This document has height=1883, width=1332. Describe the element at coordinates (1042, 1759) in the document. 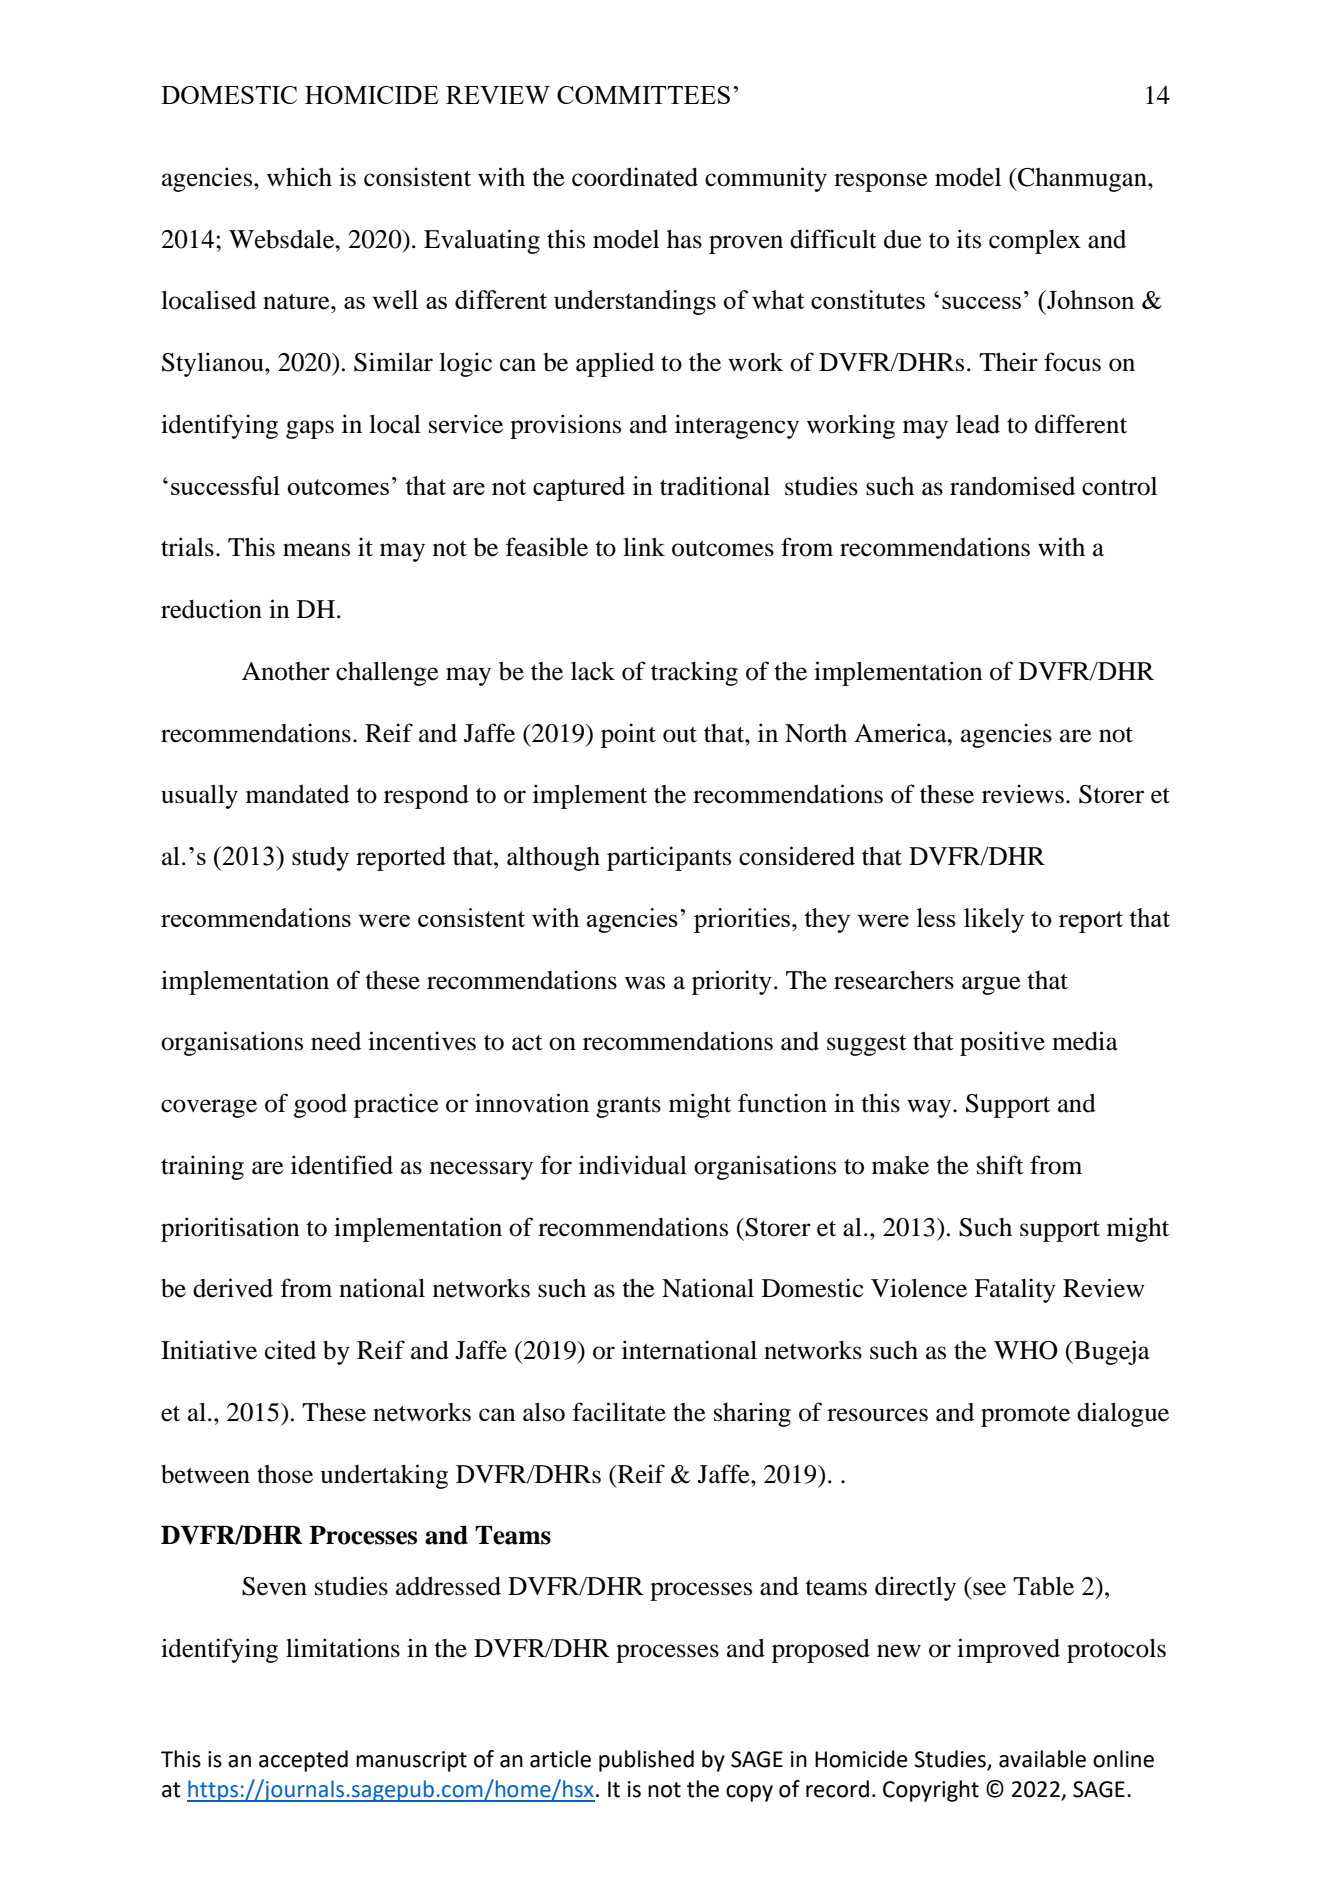

I see `available` at that location.
